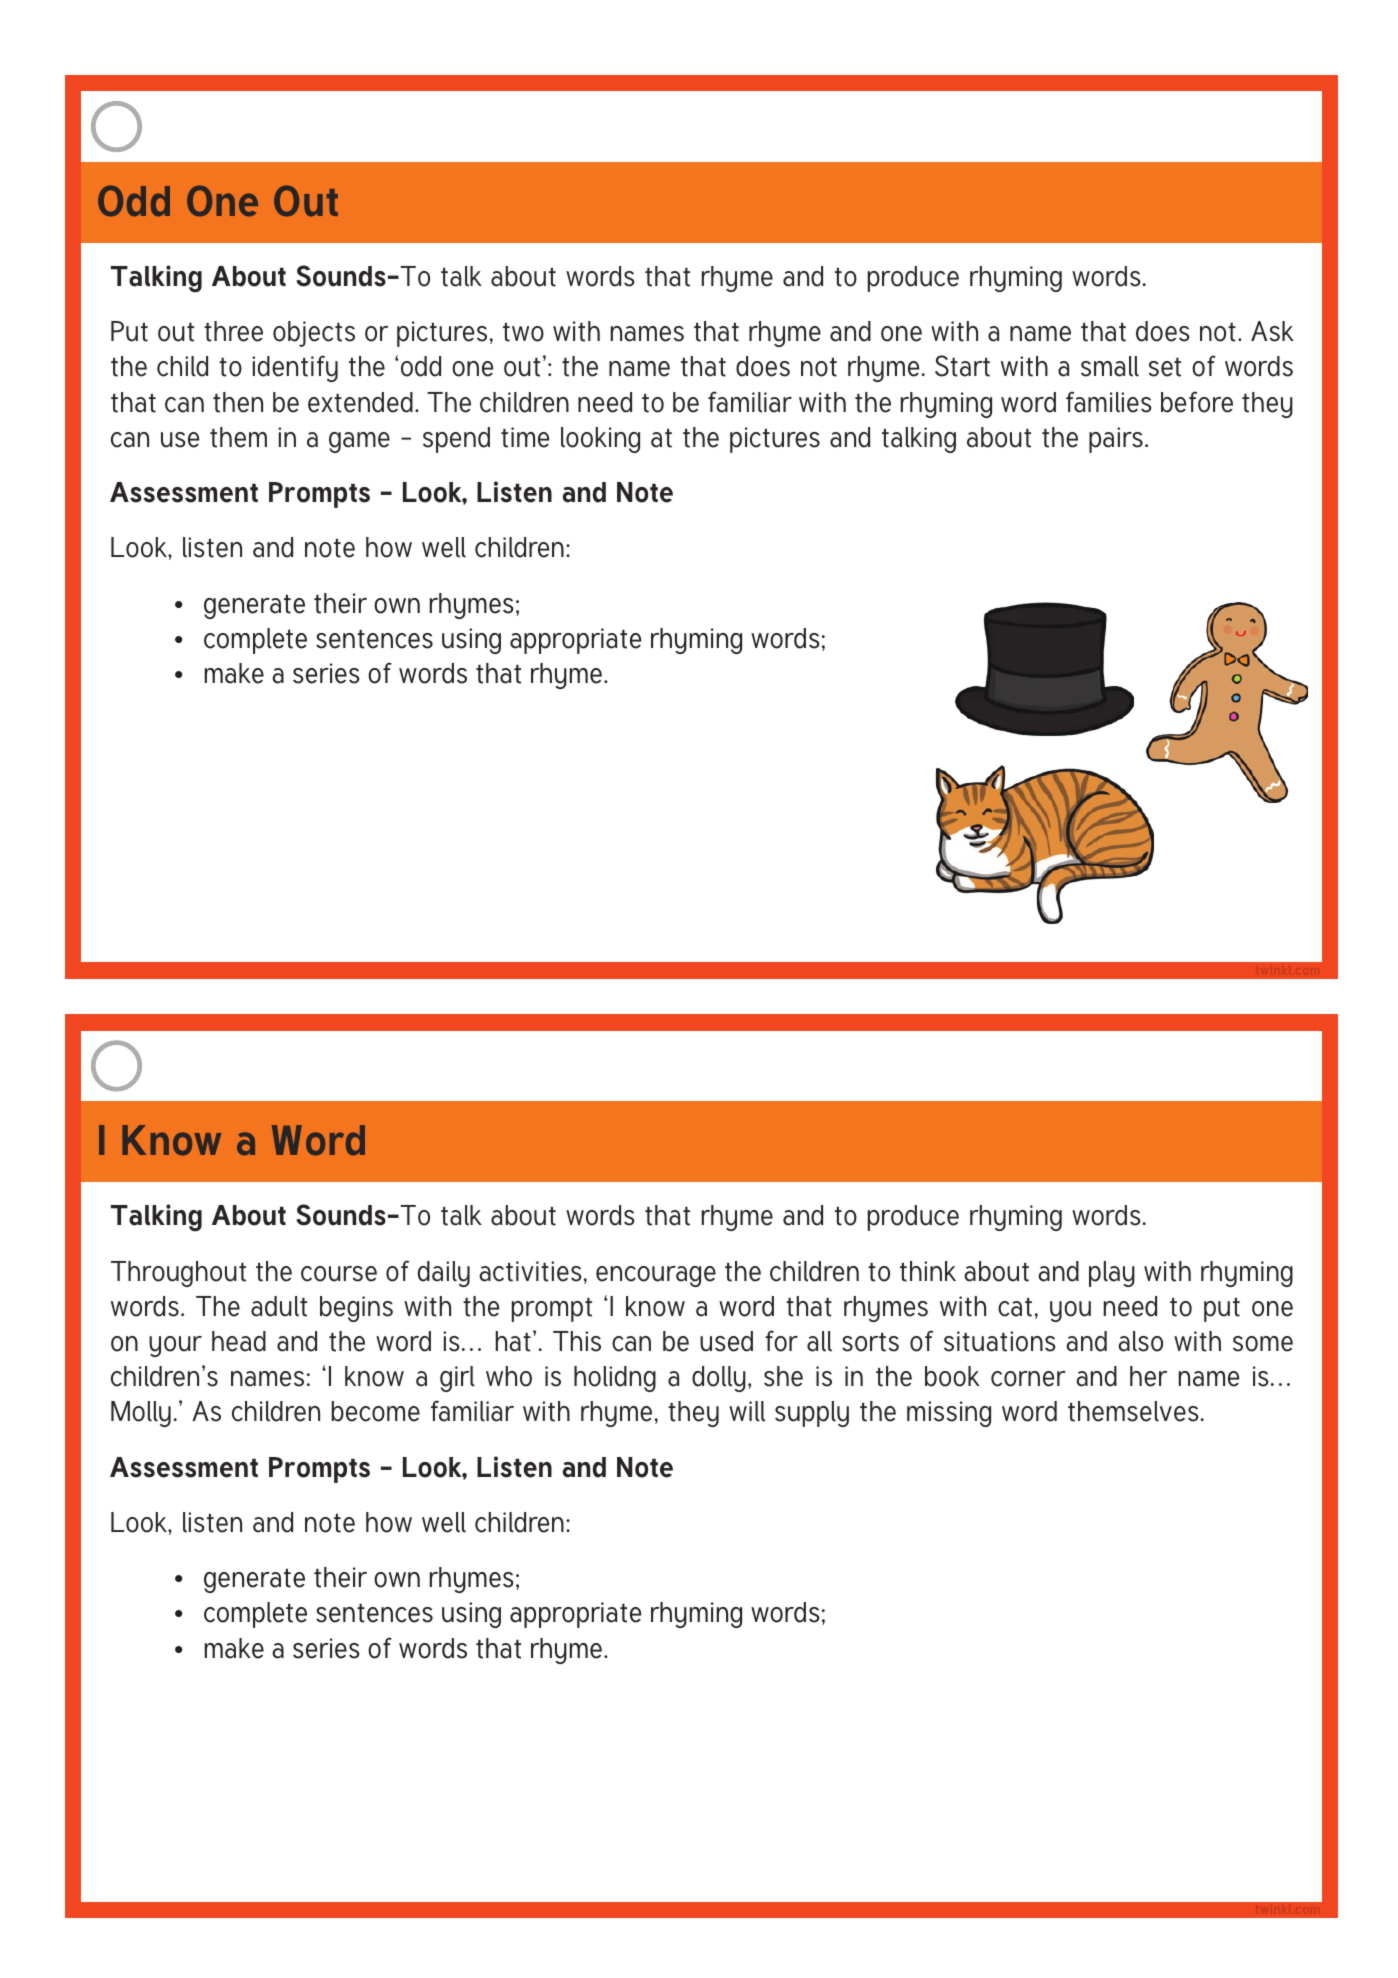  Describe the element at coordinates (239, 1341) in the image. I see `head` at that location.
